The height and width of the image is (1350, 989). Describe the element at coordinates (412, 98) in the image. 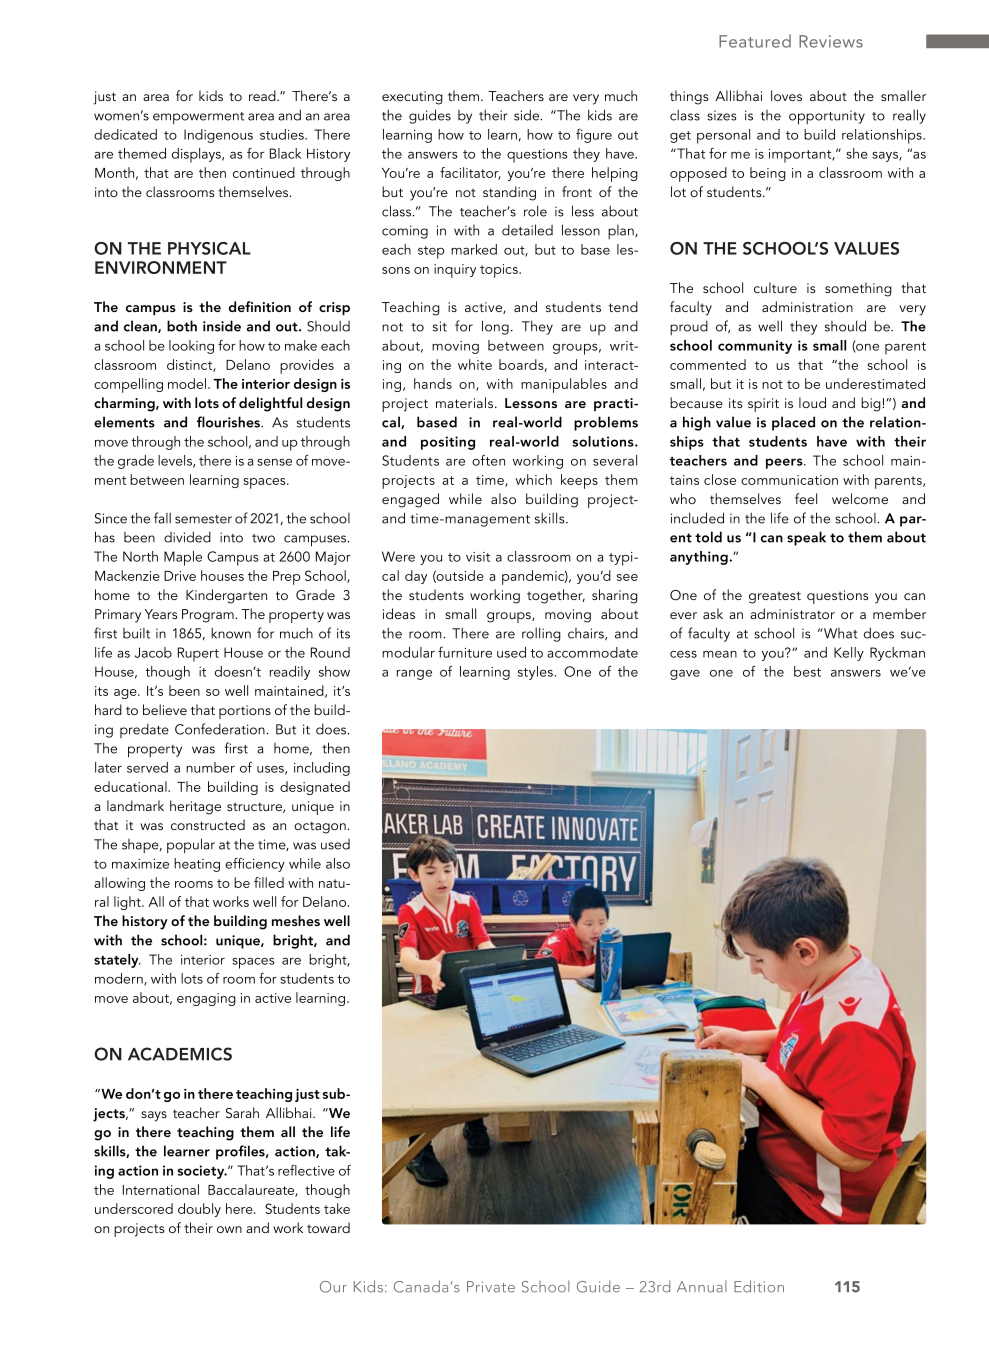

I see `executing` at that location.
